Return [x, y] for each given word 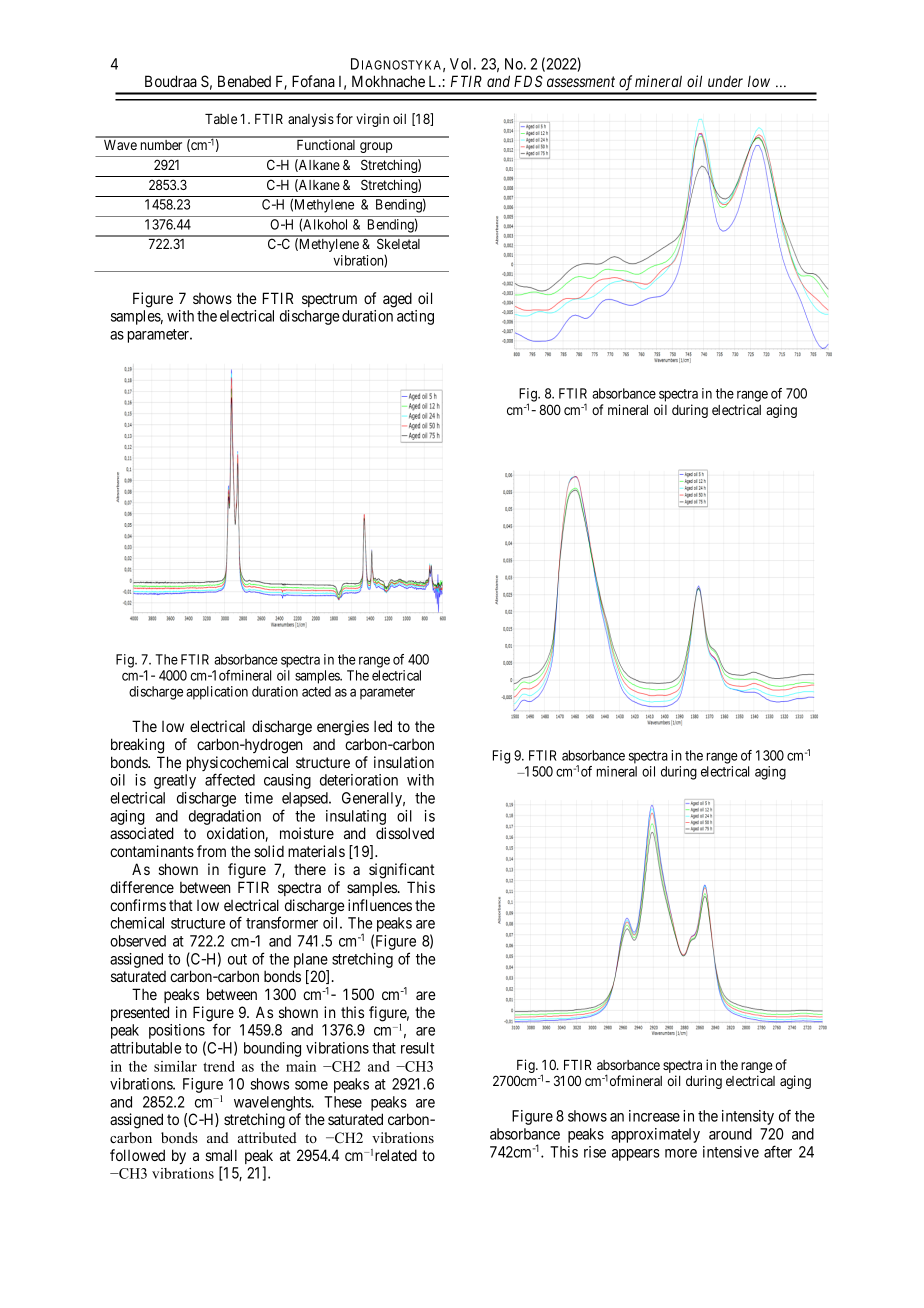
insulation [404, 762]
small [221, 1155]
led [383, 726]
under [725, 81]
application [217, 693]
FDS [528, 81]
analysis [311, 120]
